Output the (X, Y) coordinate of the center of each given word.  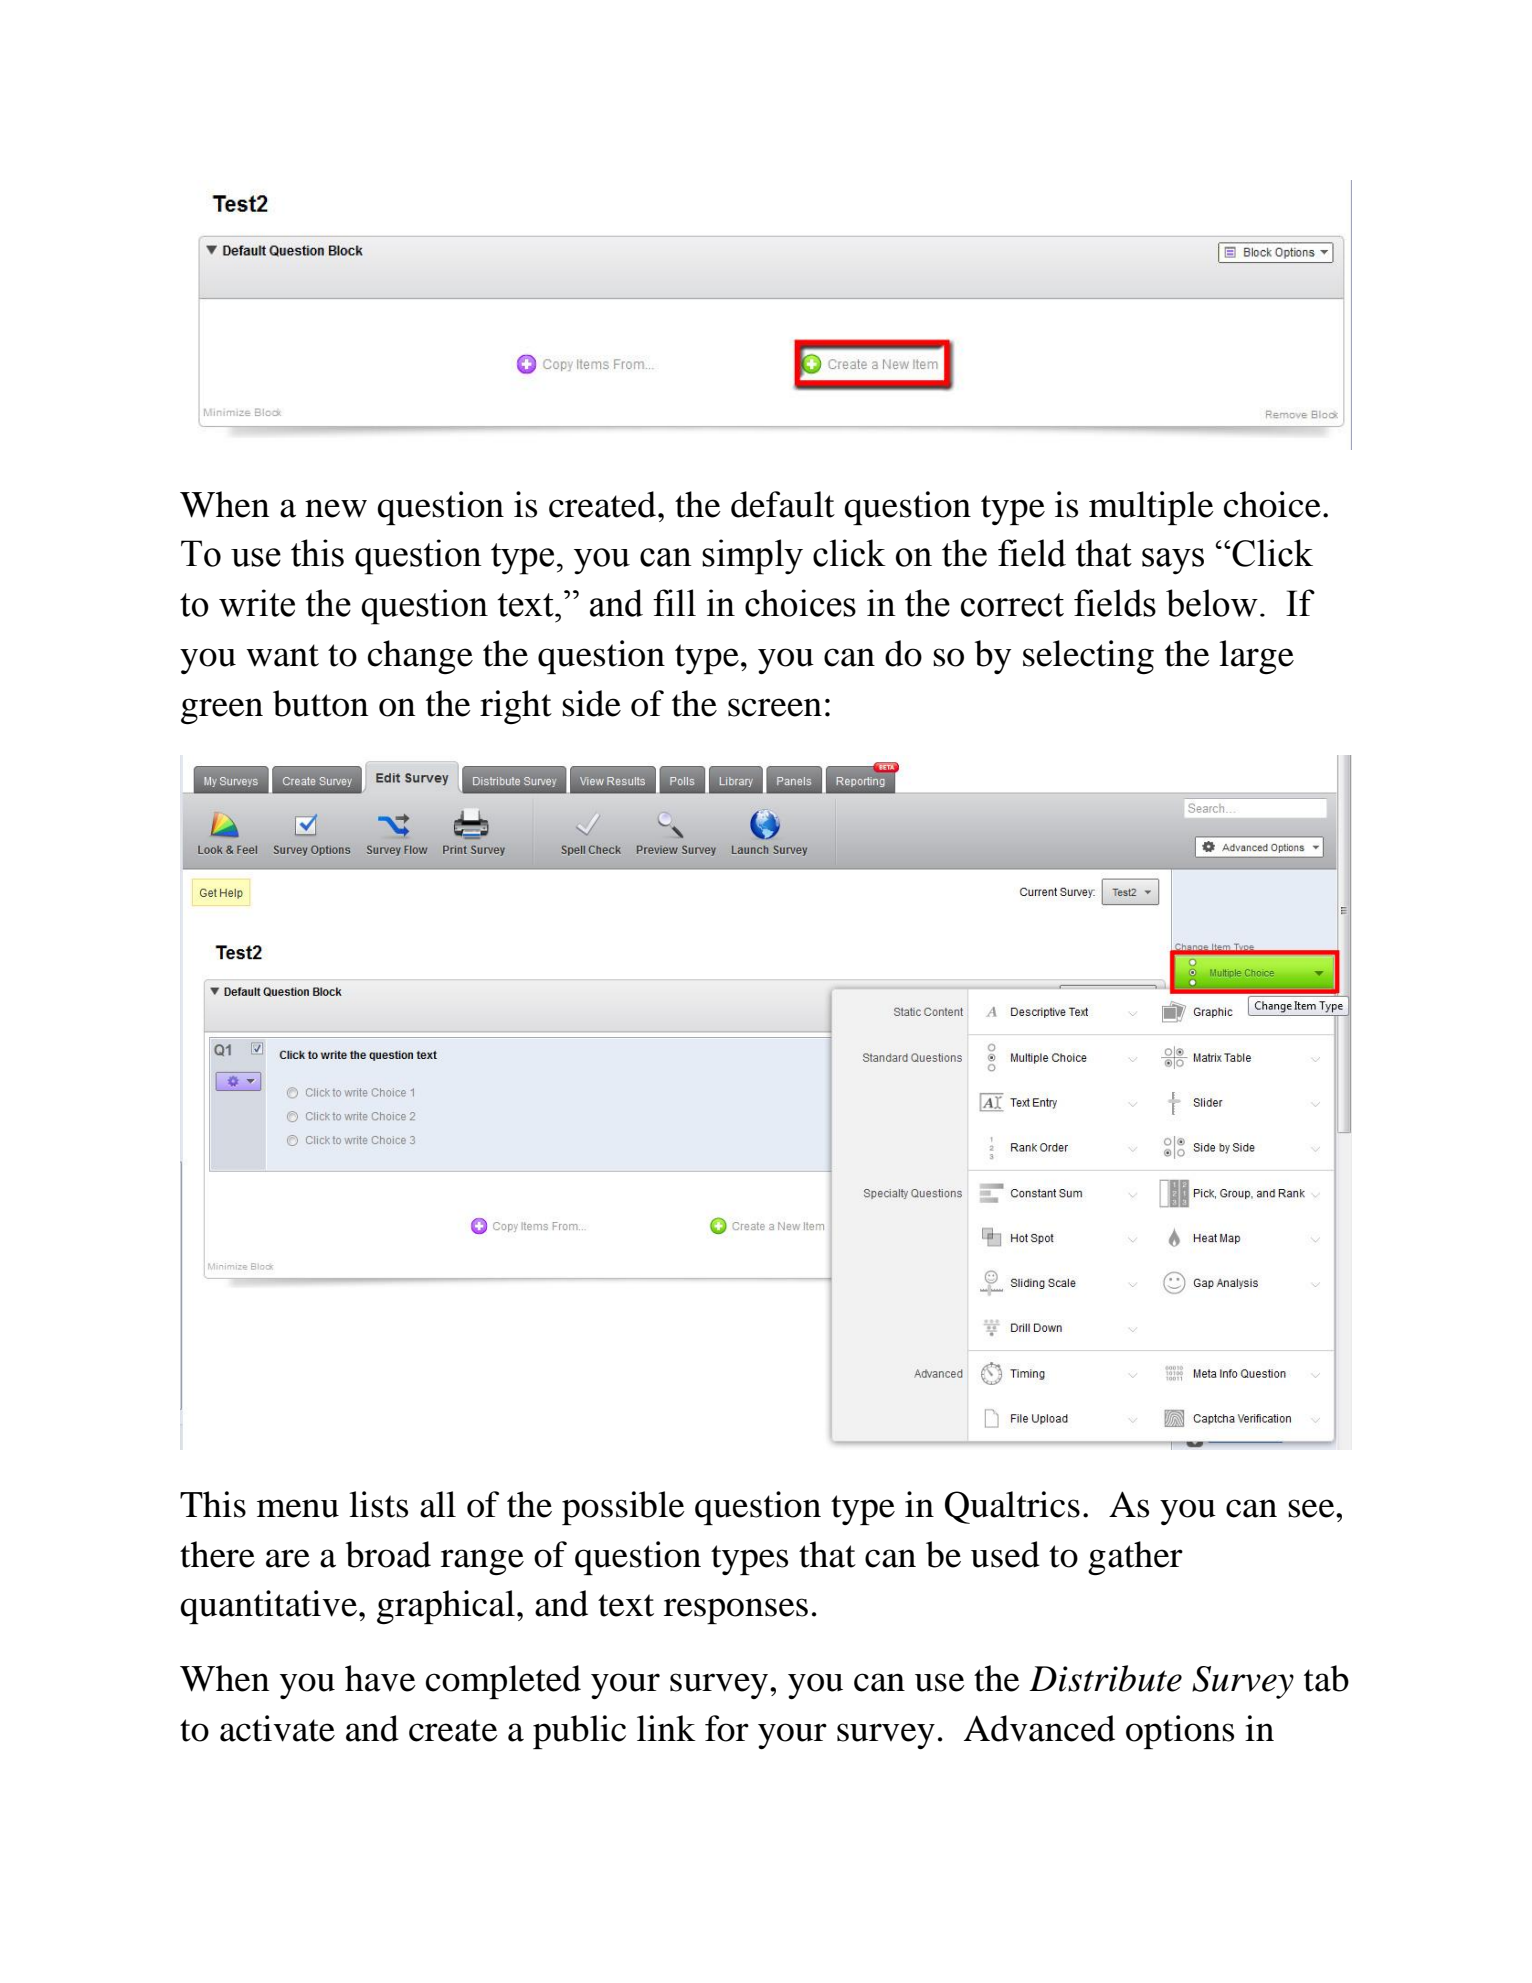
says (1173, 561)
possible (623, 1508)
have (380, 1678)
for (727, 1728)
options (1180, 1732)
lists (378, 1504)
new (336, 508)
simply (752, 557)
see (1312, 1508)
